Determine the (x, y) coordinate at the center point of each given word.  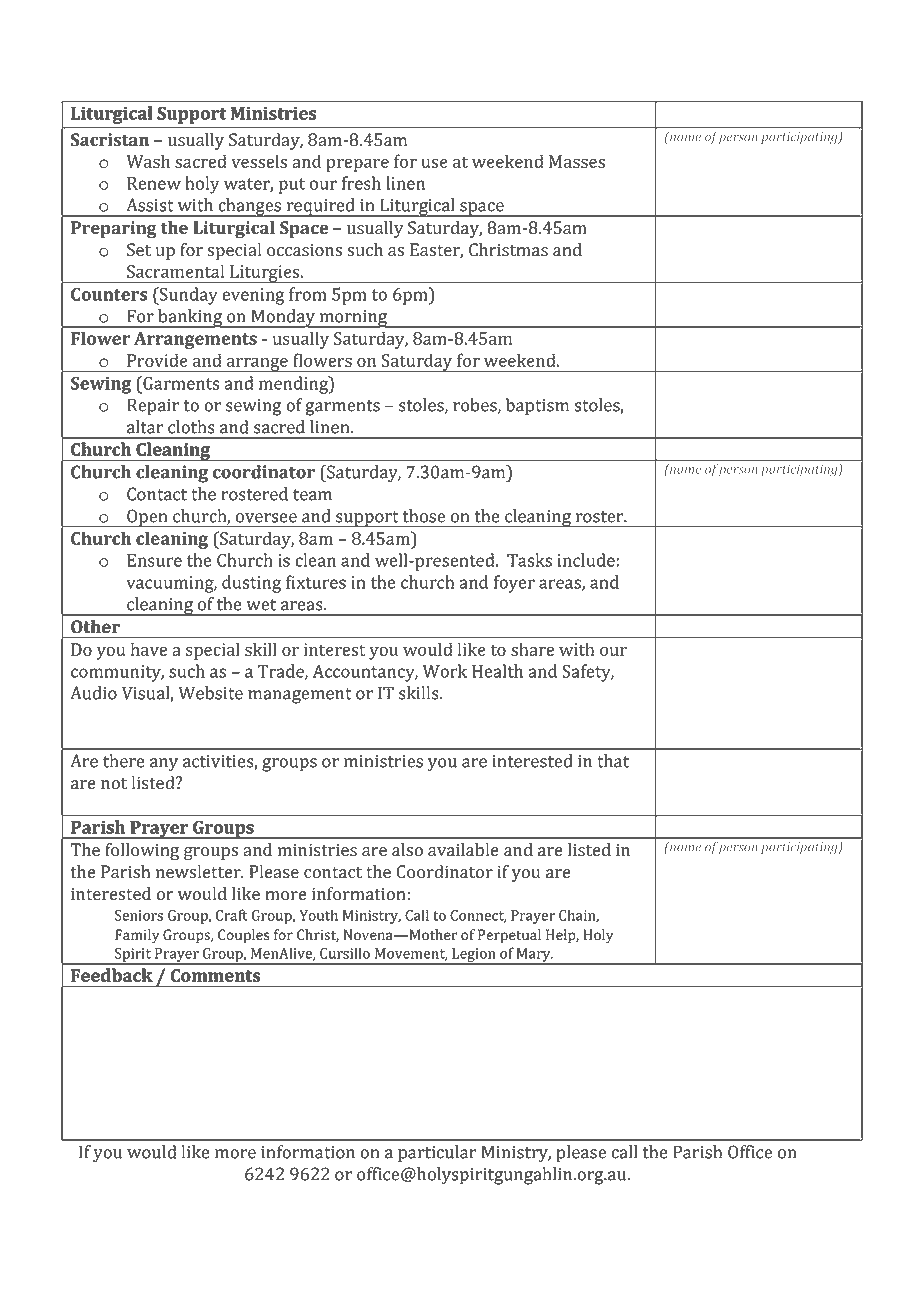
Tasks (529, 560)
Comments (215, 975)
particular (437, 1154)
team (312, 495)
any (164, 765)
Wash (148, 161)
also (407, 850)
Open (147, 518)
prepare (357, 165)
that (613, 761)
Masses (577, 161)
